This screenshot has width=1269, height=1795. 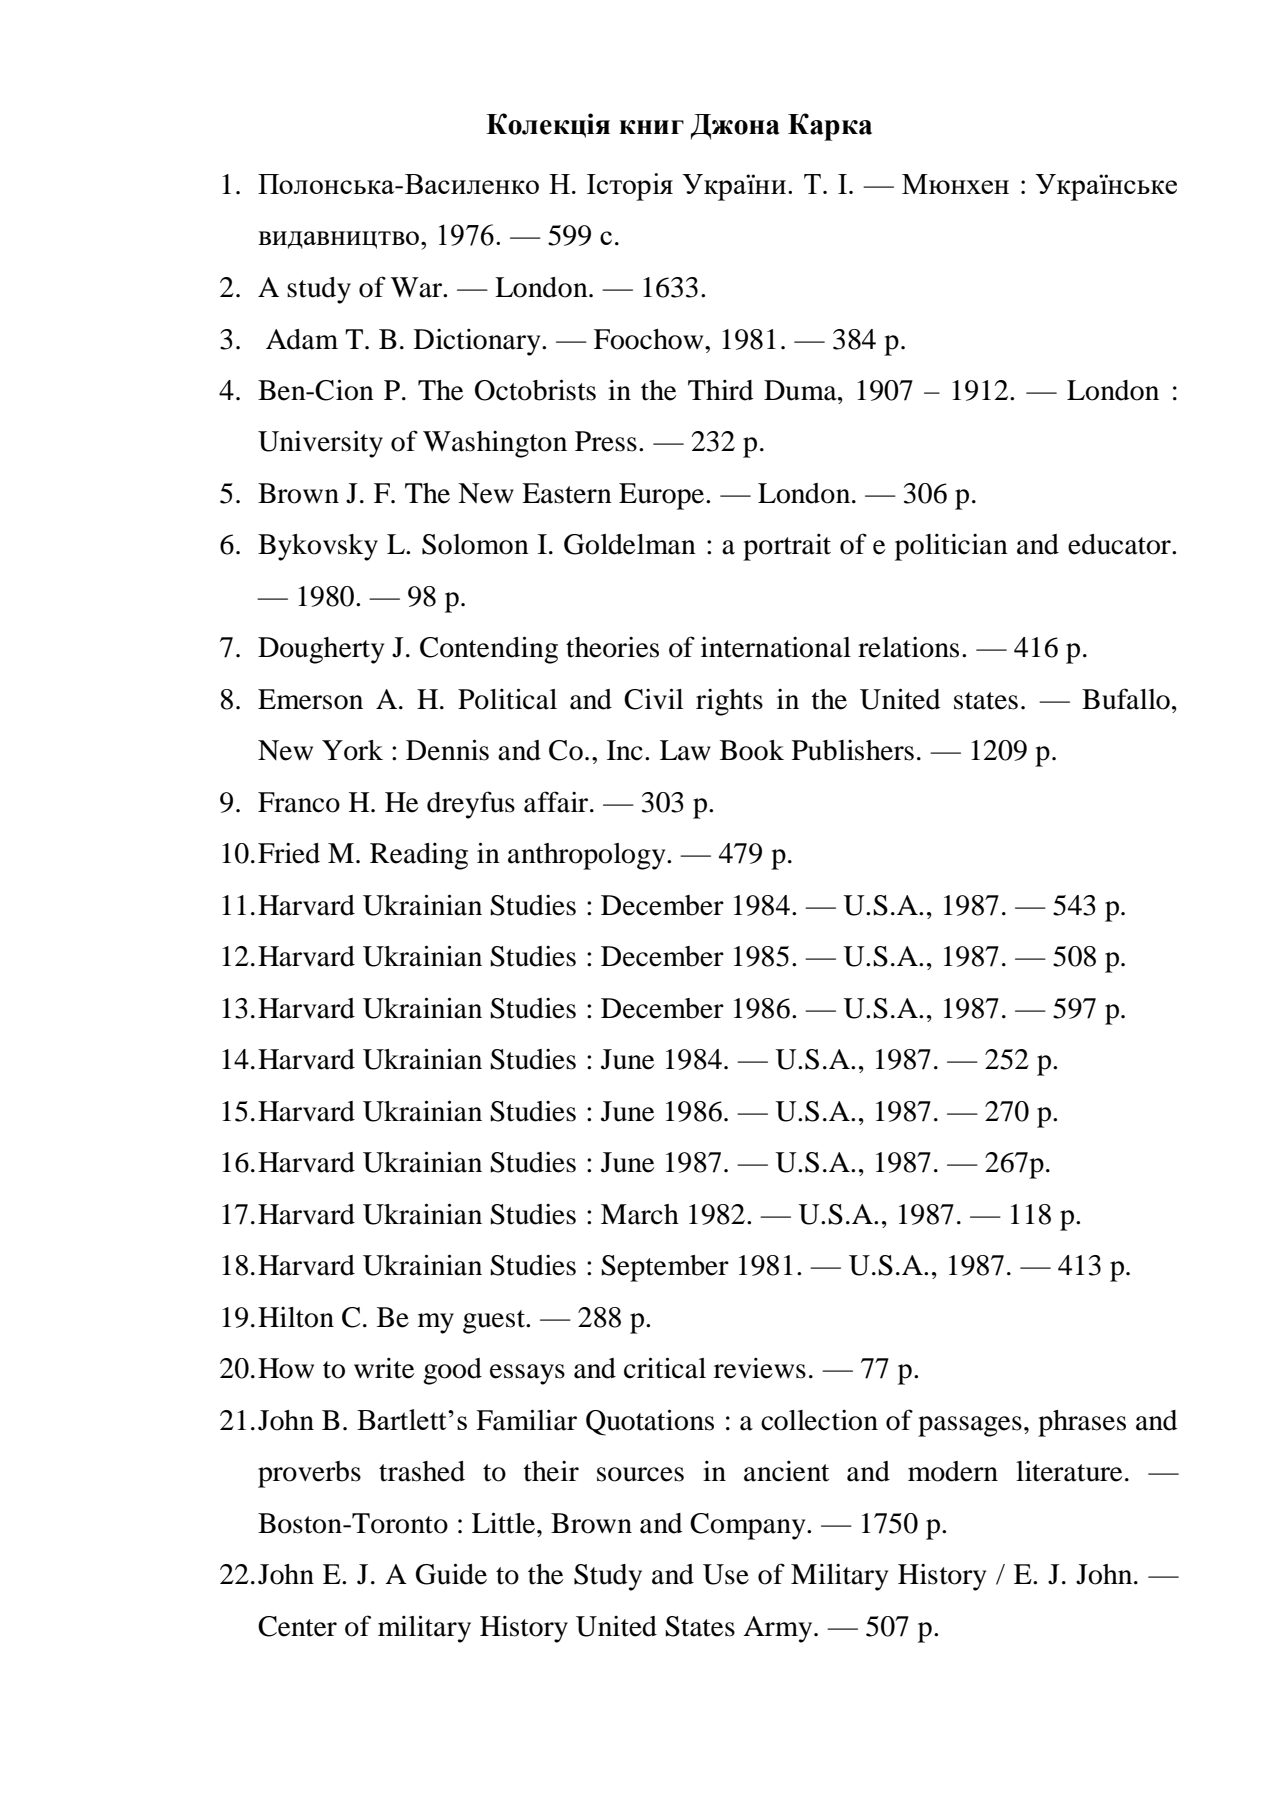 What do you see at coordinates (720, 390) in the screenshot?
I see `Third` at bounding box center [720, 390].
